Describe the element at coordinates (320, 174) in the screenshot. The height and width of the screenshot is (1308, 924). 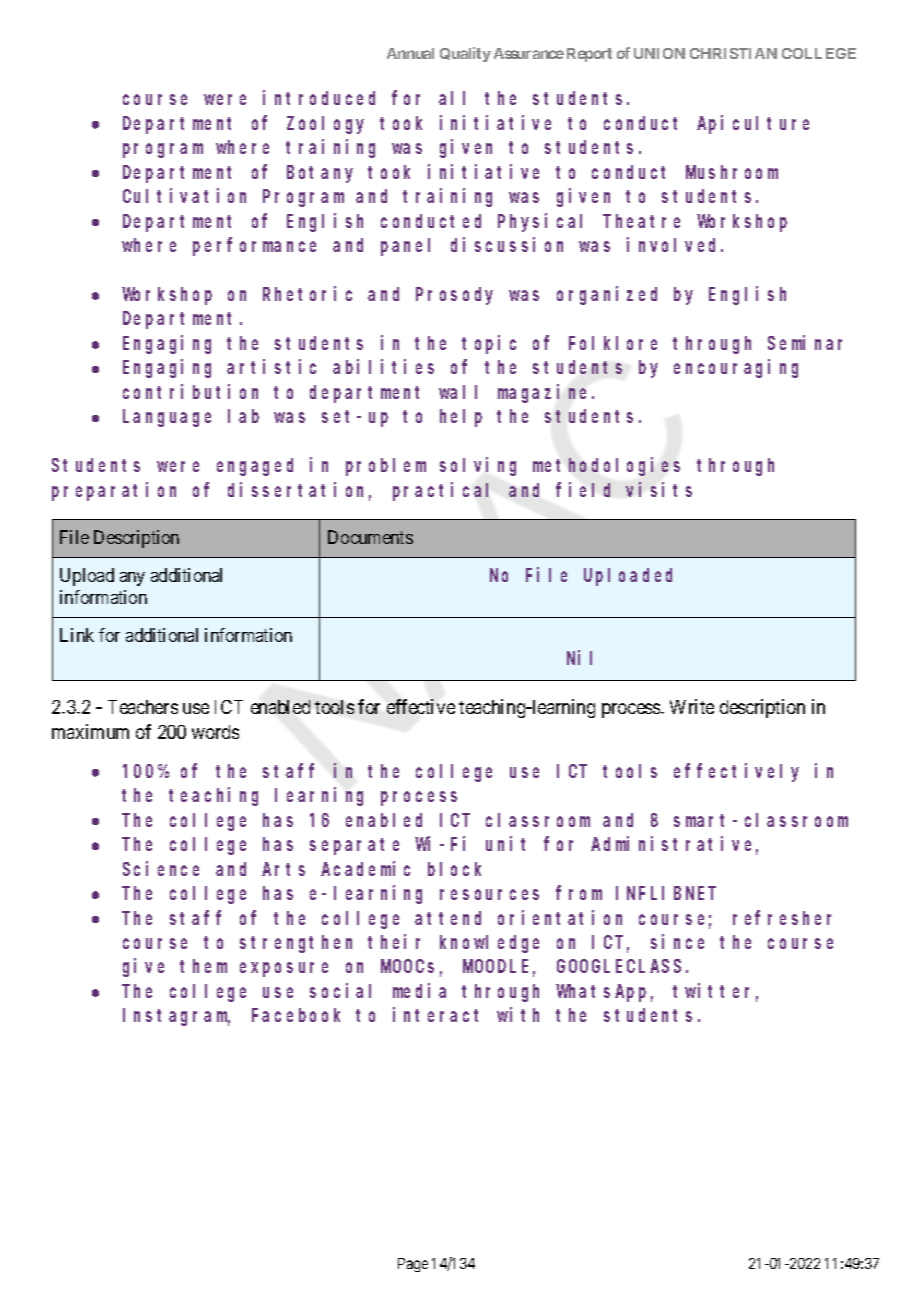
I see `Botany` at that location.
